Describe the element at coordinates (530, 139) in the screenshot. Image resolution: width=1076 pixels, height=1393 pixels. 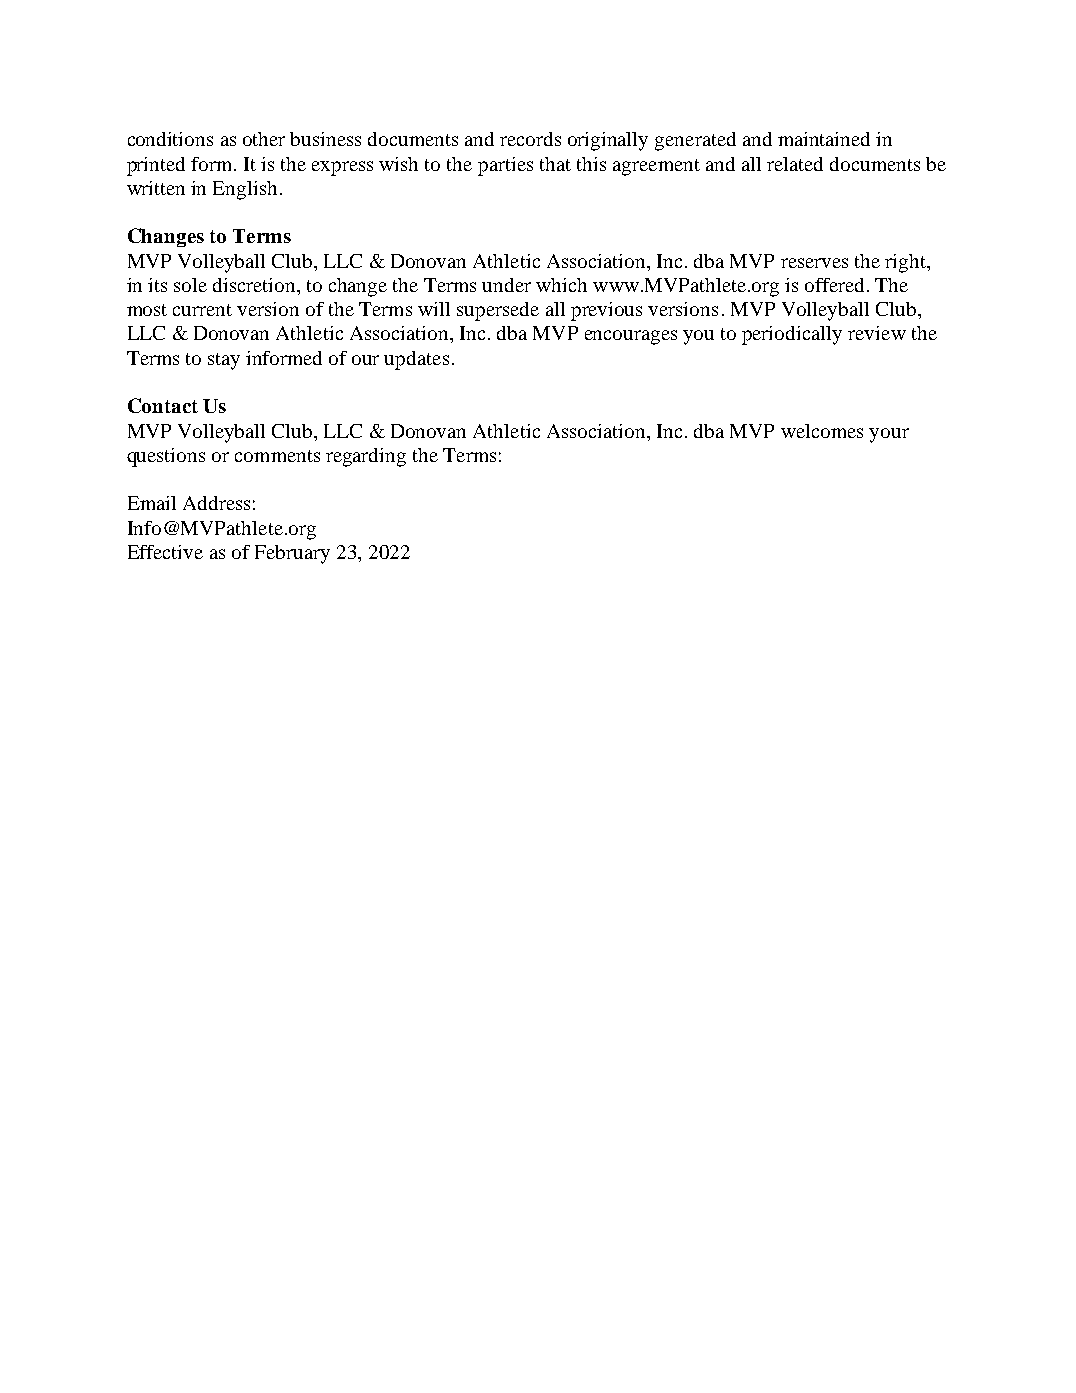
I see `records` at that location.
